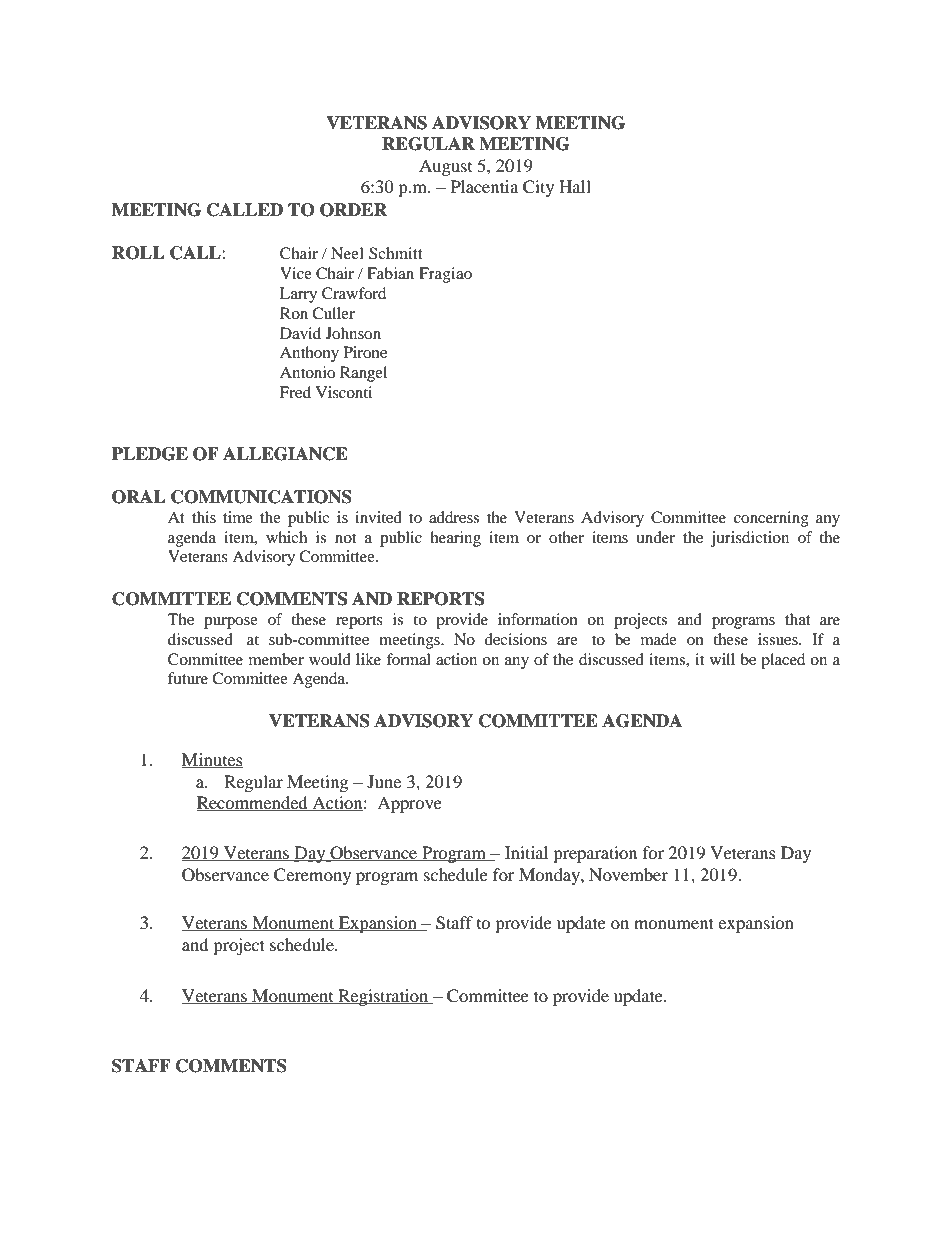 This screenshot has width=952, height=1233. What do you see at coordinates (363, 374) in the screenshot?
I see `Rangel` at bounding box center [363, 374].
